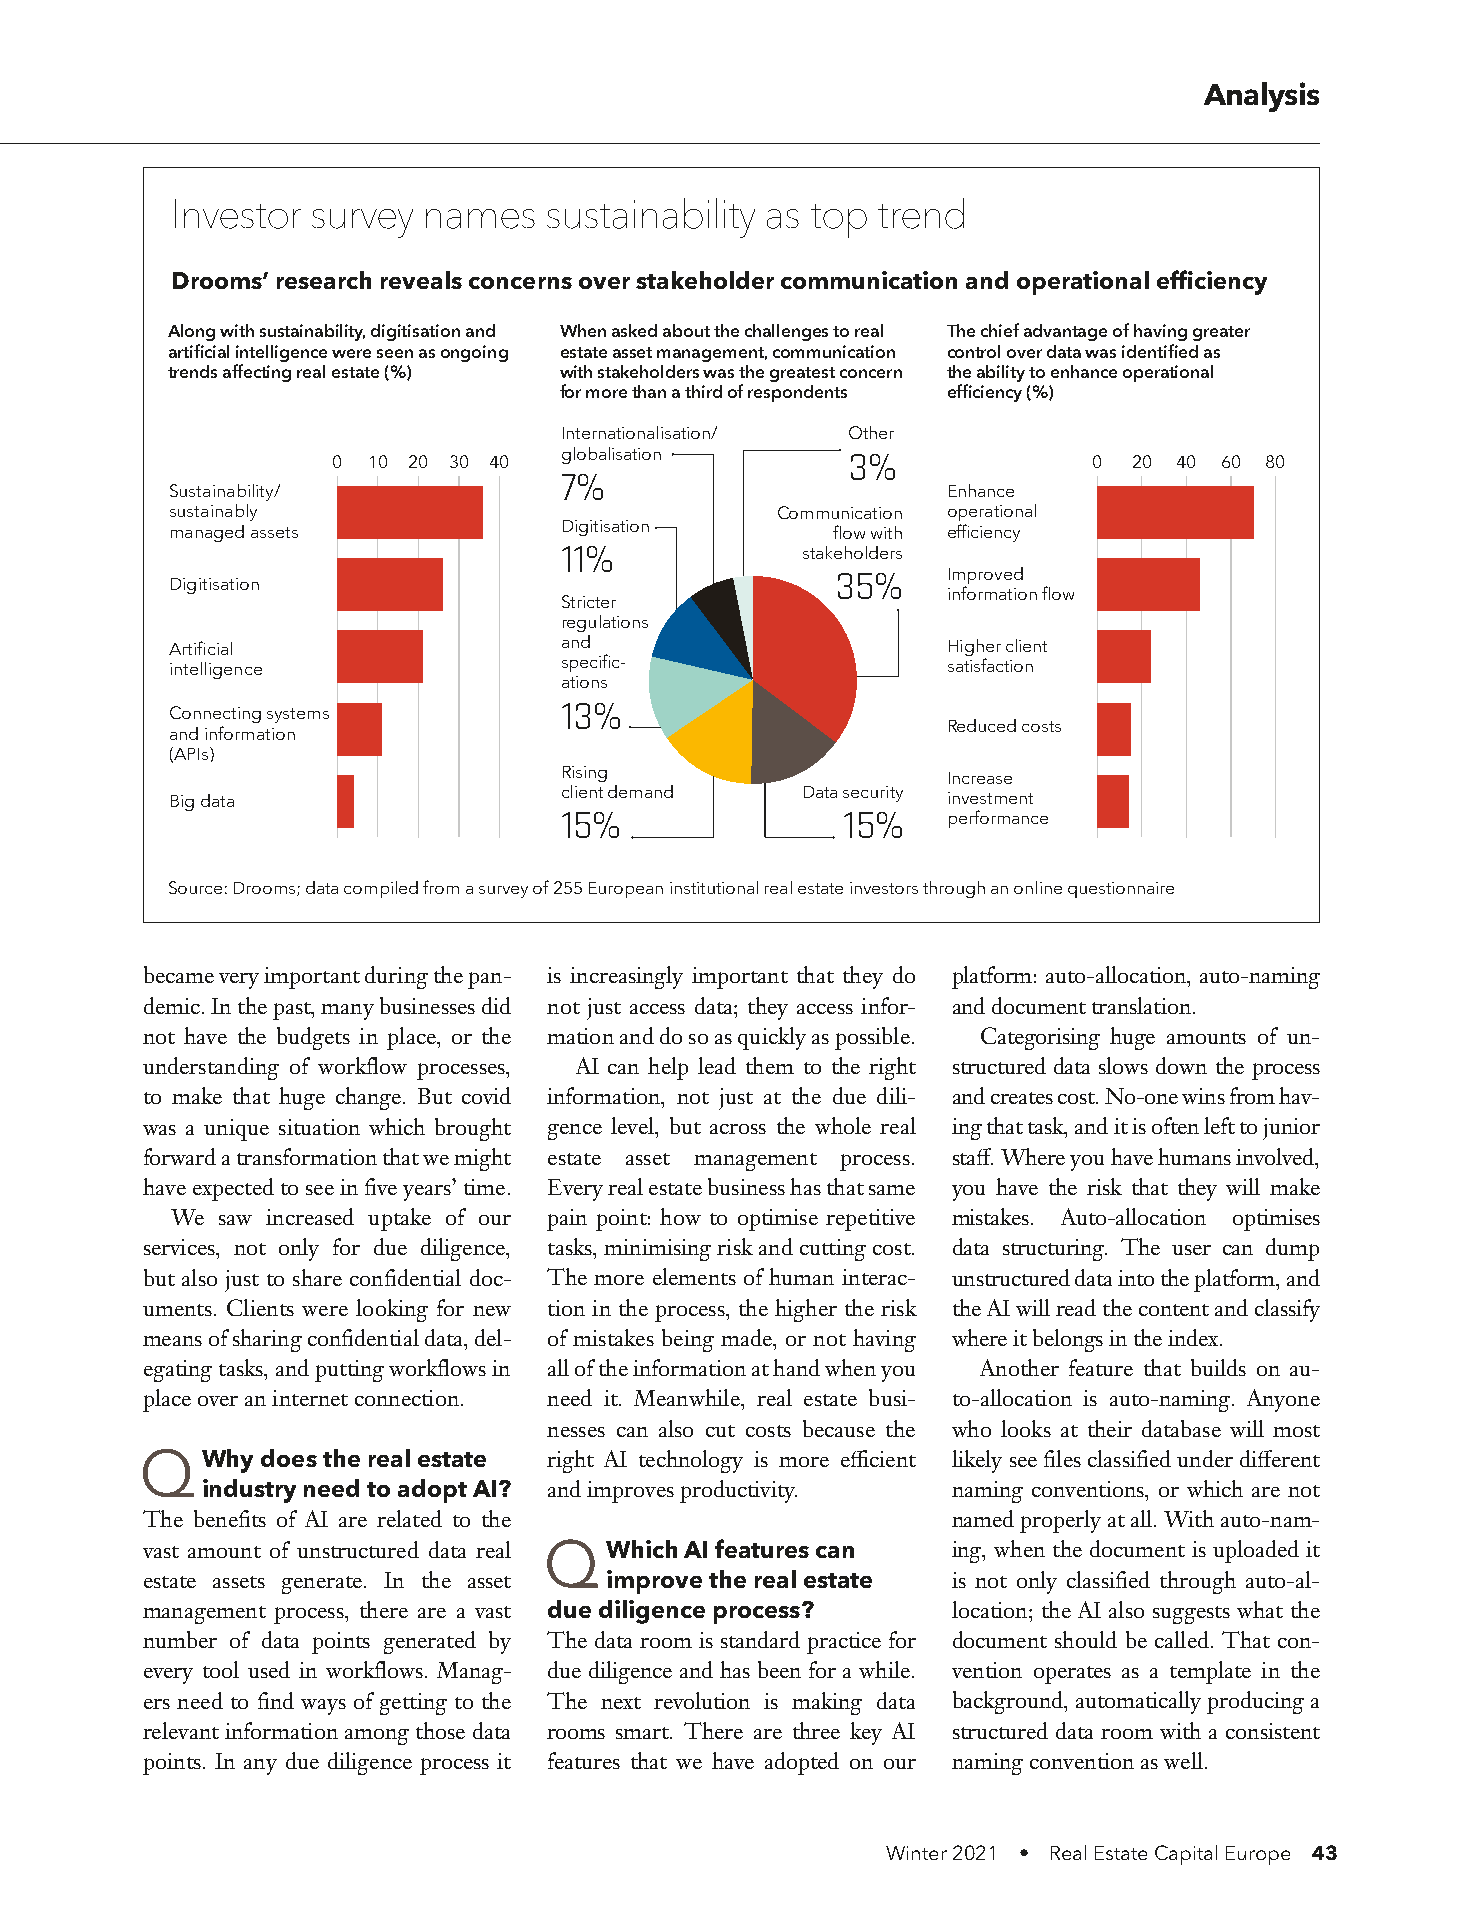 Image resolution: width=1463 pixels, height=1927 pixels. I want to click on well, so click(1183, 1760).
